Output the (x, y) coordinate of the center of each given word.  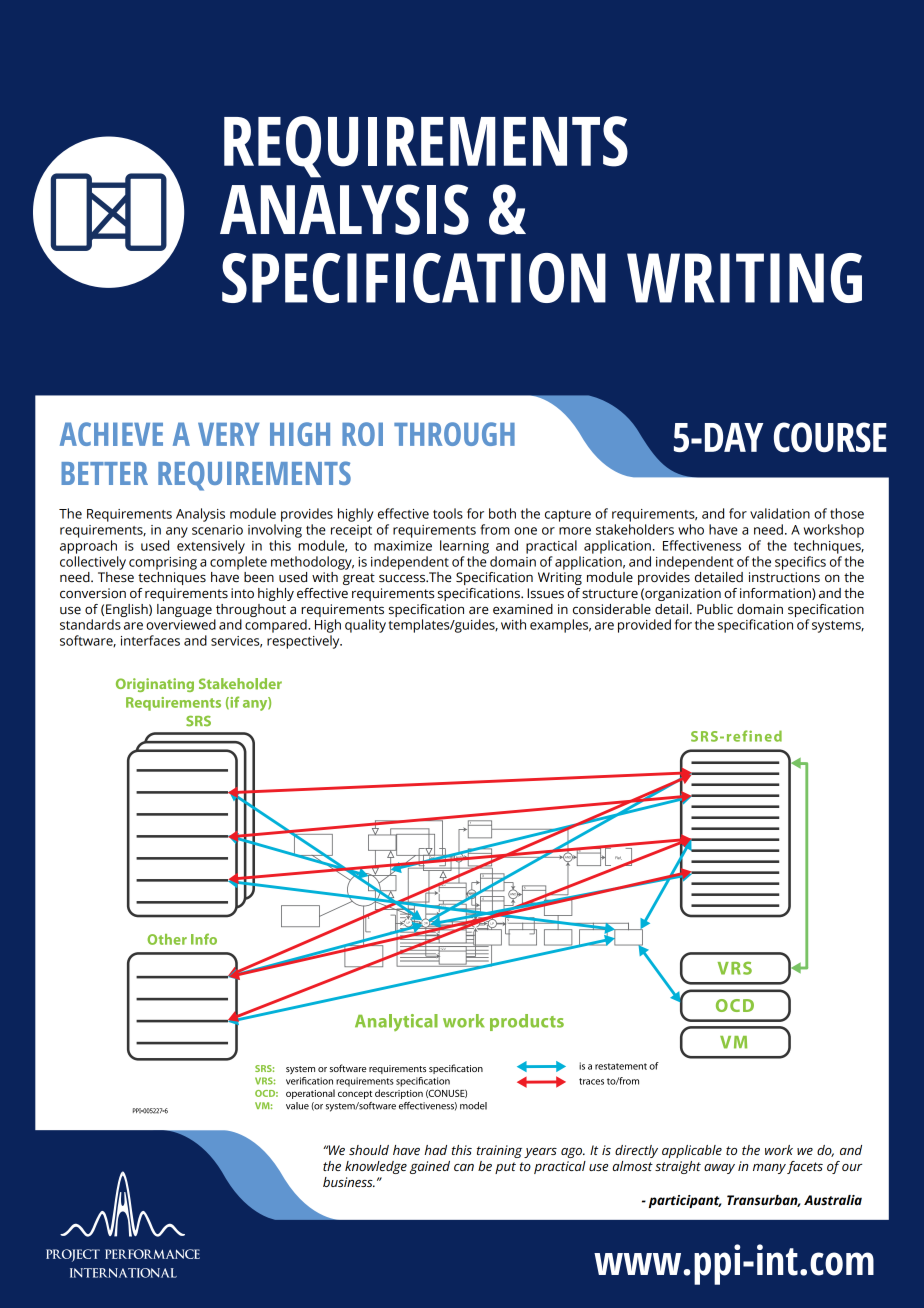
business (349, 1182)
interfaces (150, 640)
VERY (229, 434)
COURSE (830, 437)
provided (644, 626)
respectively (304, 642)
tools (448, 513)
